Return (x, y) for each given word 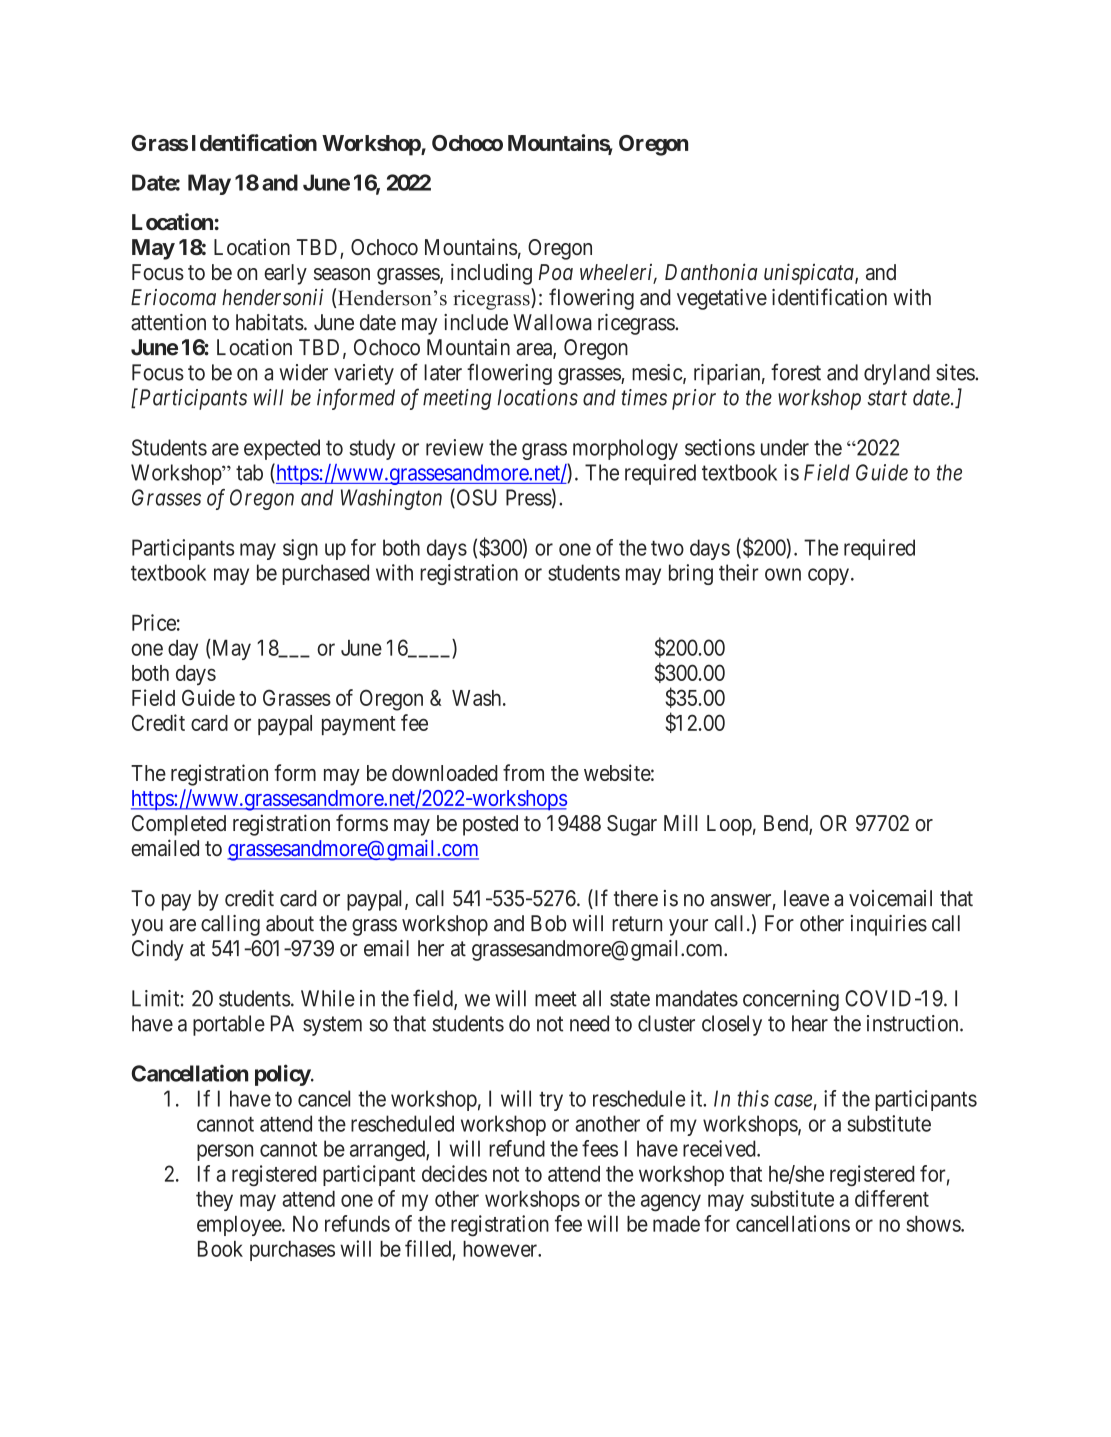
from (523, 772)
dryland (897, 374)
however (501, 1249)
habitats (270, 322)
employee (240, 1226)
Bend (787, 824)
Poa (556, 272)
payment (359, 726)
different (892, 1198)
